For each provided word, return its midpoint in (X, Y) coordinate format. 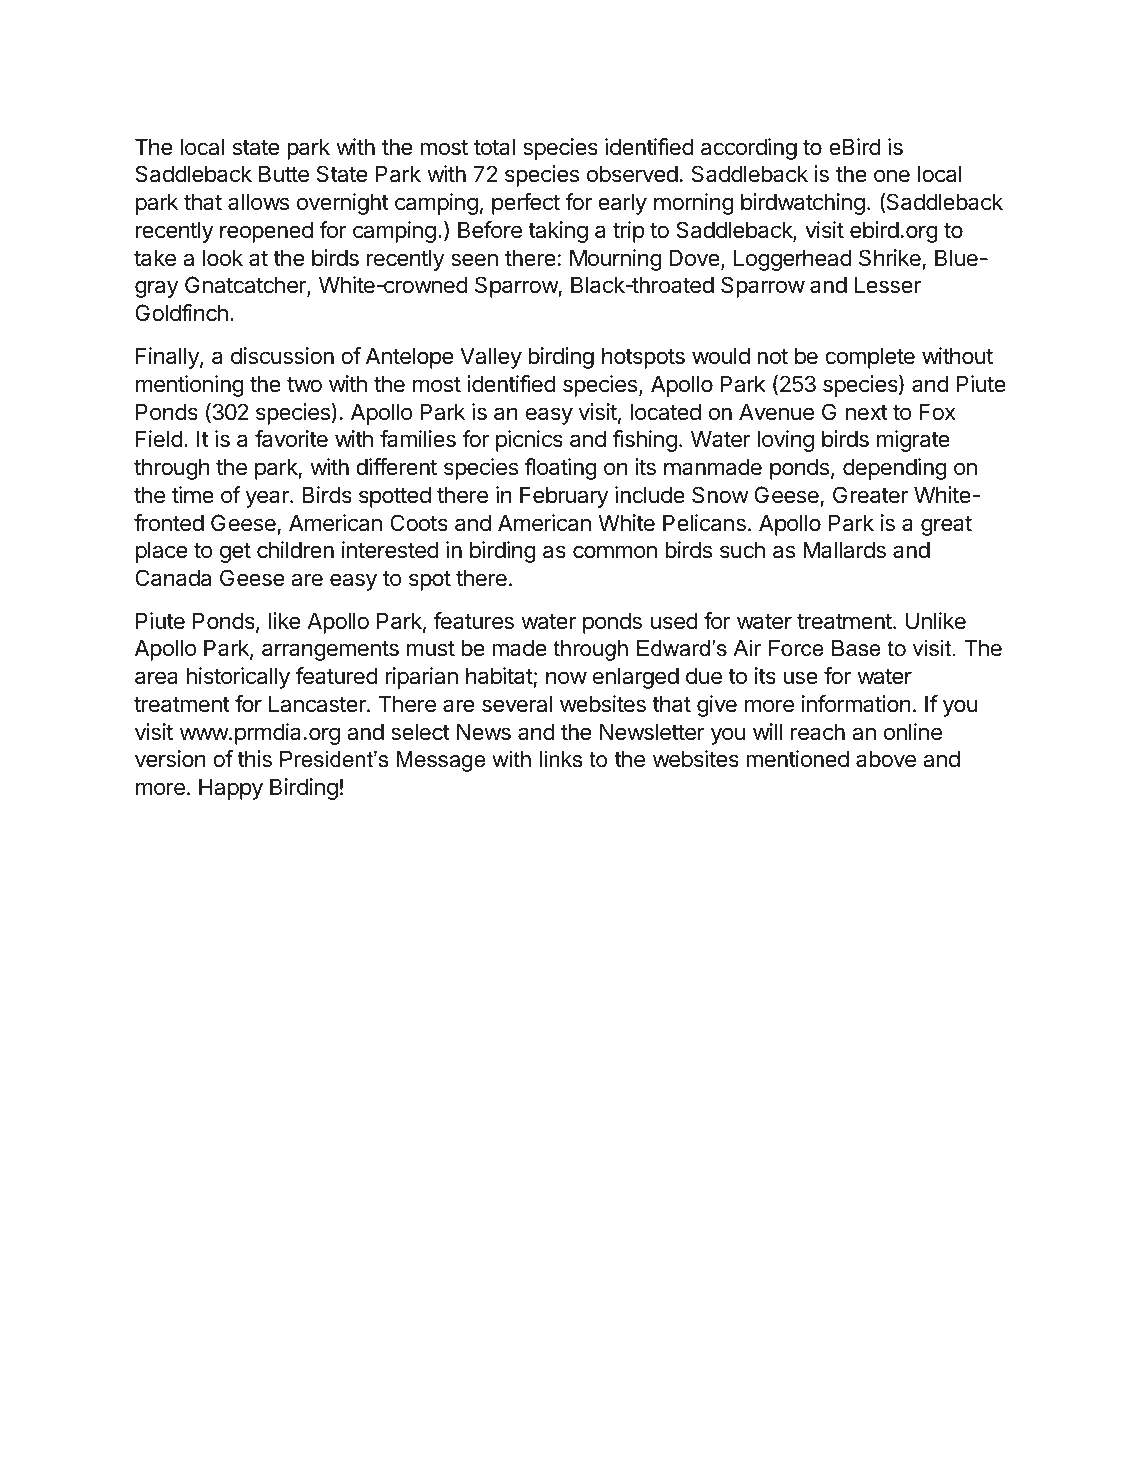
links (561, 759)
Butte (284, 174)
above (886, 759)
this (254, 759)
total (494, 147)
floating (561, 469)
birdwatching (803, 204)
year (268, 499)
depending (895, 469)
